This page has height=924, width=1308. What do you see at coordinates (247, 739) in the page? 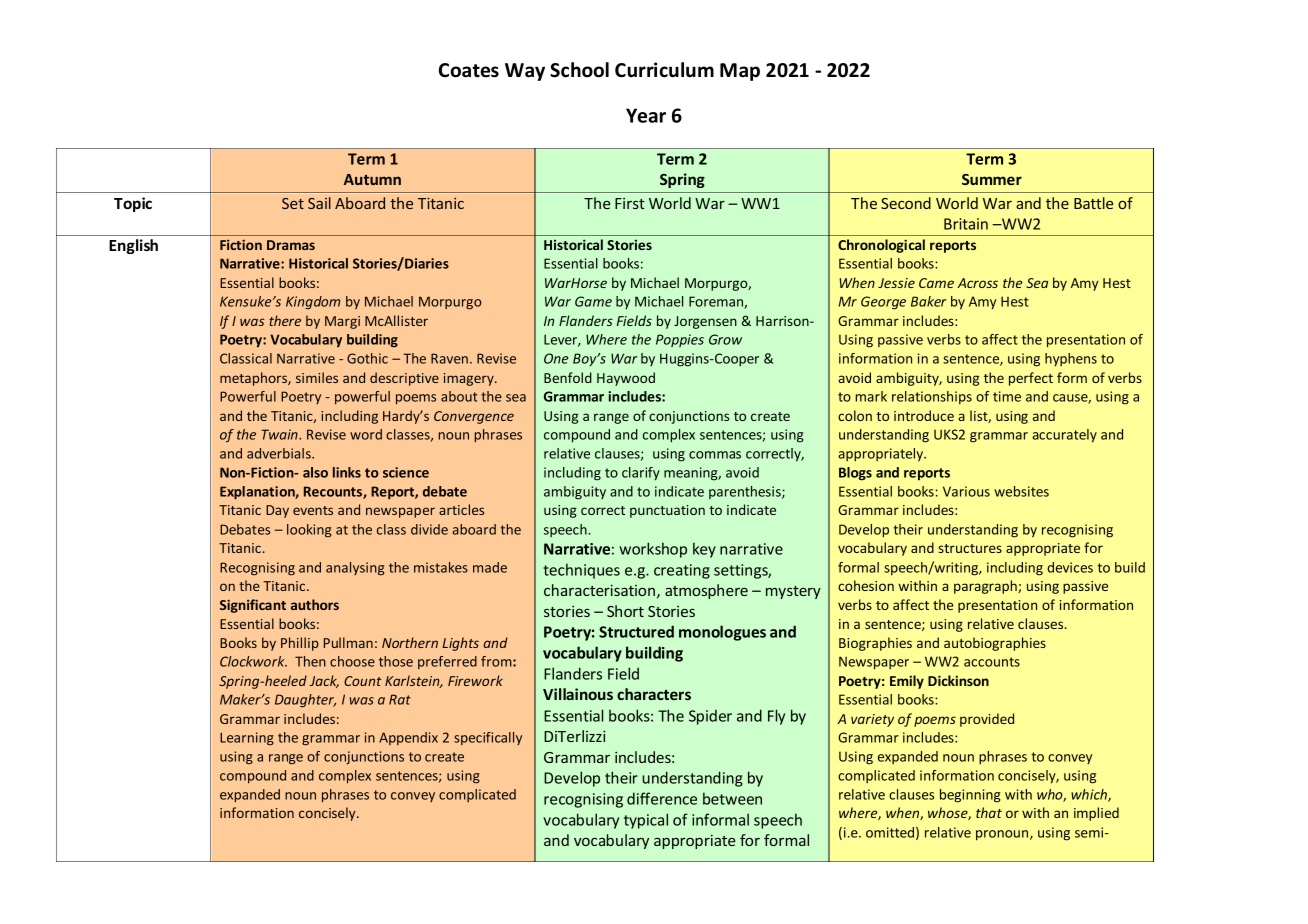
I see `Learning` at bounding box center [247, 739].
